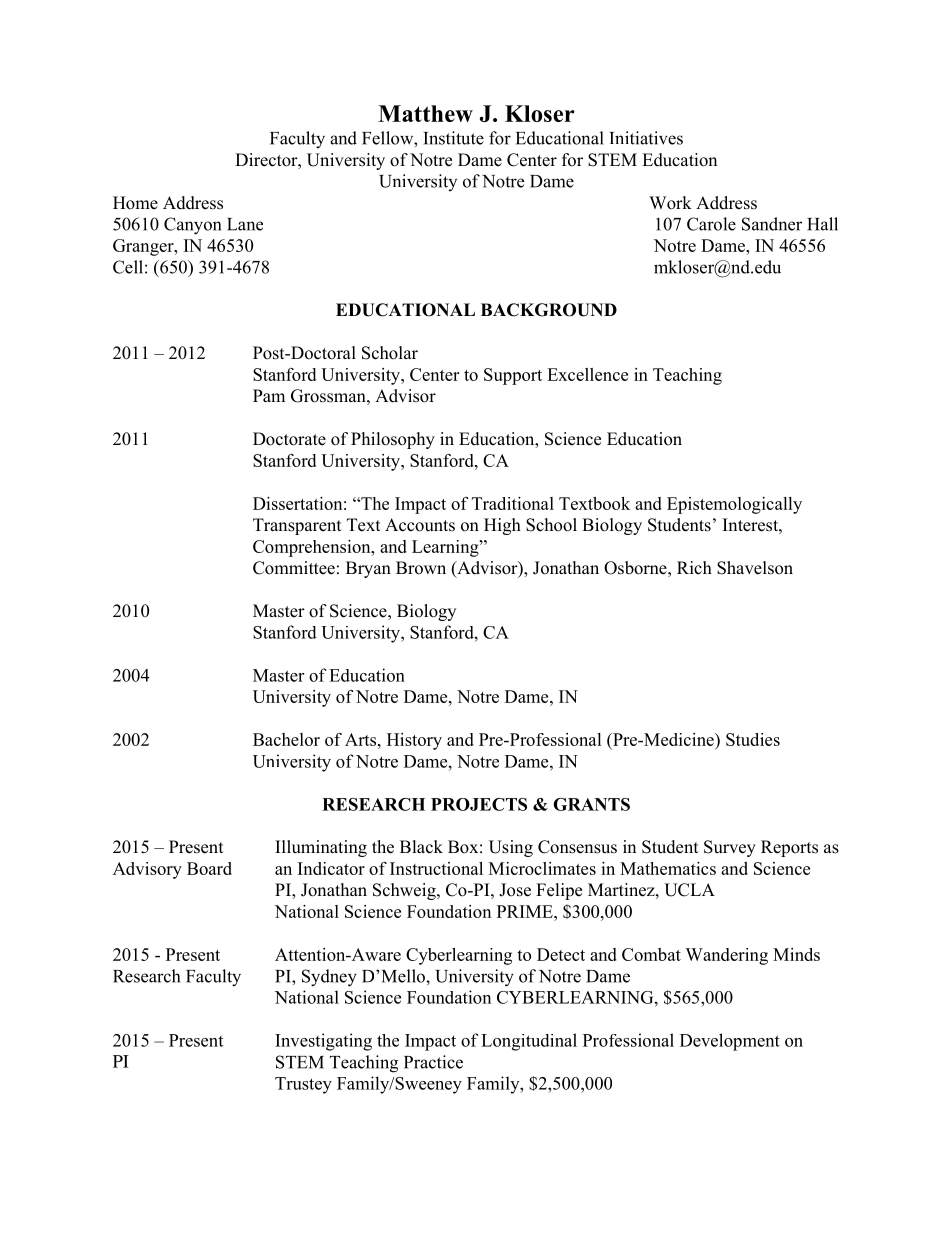  Describe the element at coordinates (694, 567) in the page. I see `Rich` at that location.
